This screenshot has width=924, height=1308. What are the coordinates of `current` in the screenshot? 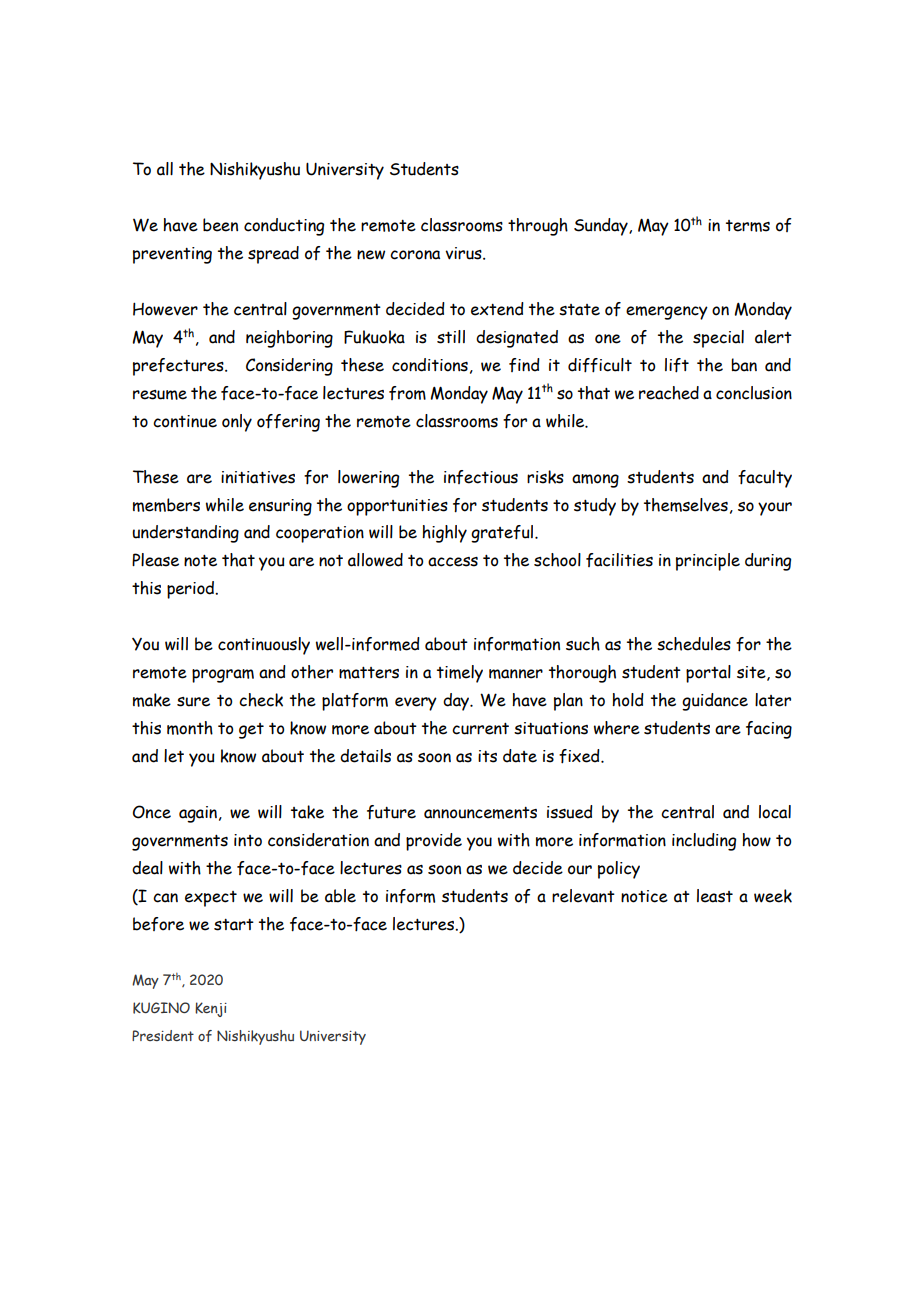 It's located at (480, 729).
